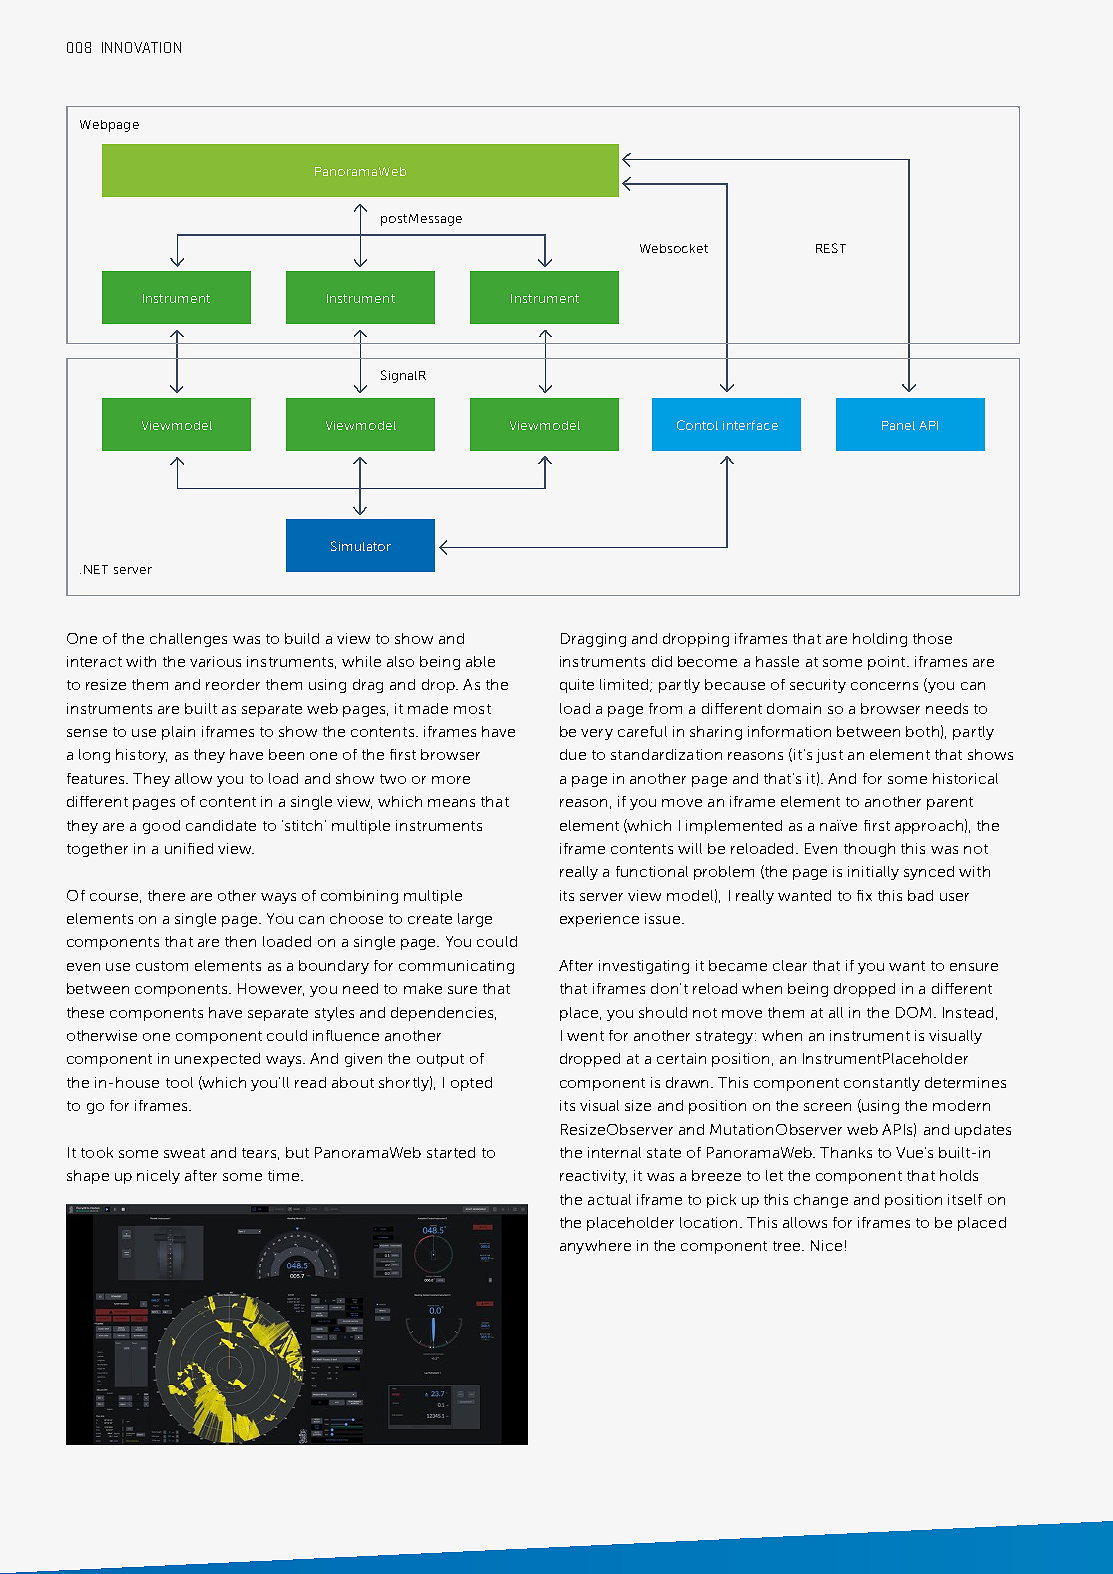 This screenshot has height=1574, width=1113. What do you see at coordinates (475, 920) in the screenshot?
I see `large` at bounding box center [475, 920].
